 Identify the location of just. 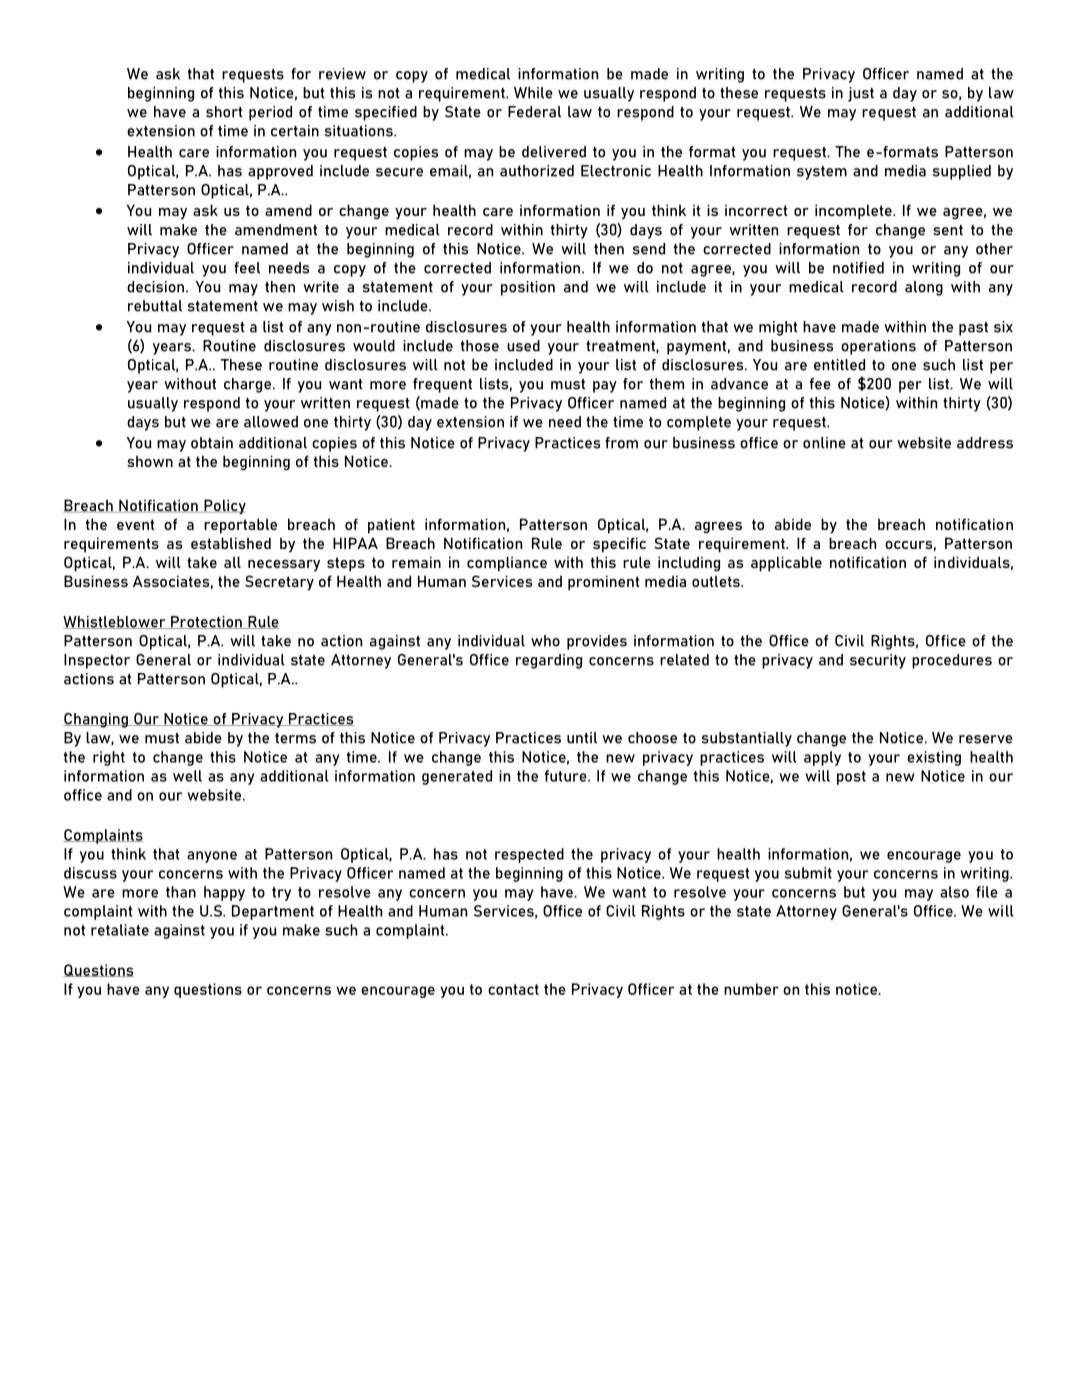
(861, 94).
